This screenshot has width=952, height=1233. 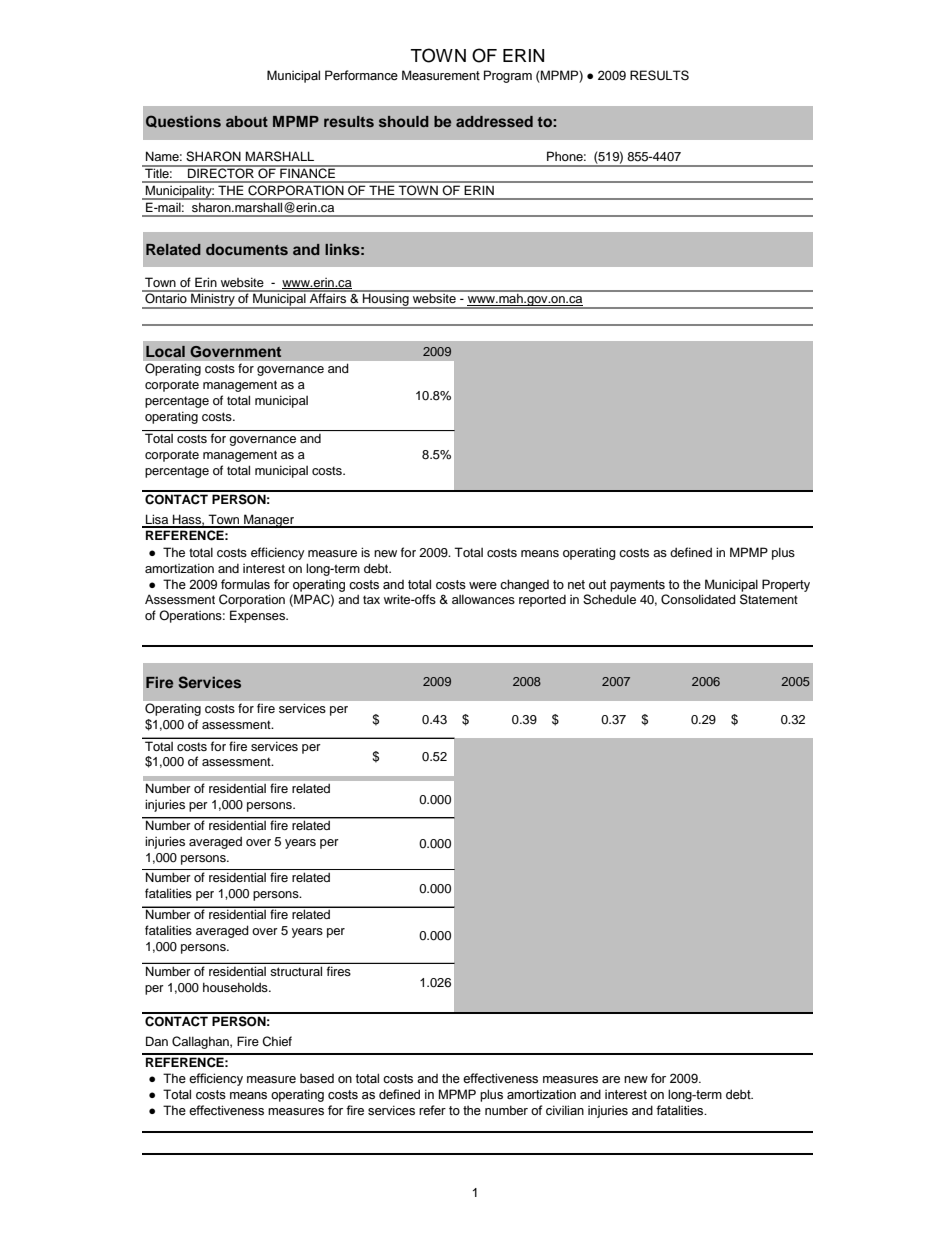 I want to click on were, so click(x=483, y=586).
